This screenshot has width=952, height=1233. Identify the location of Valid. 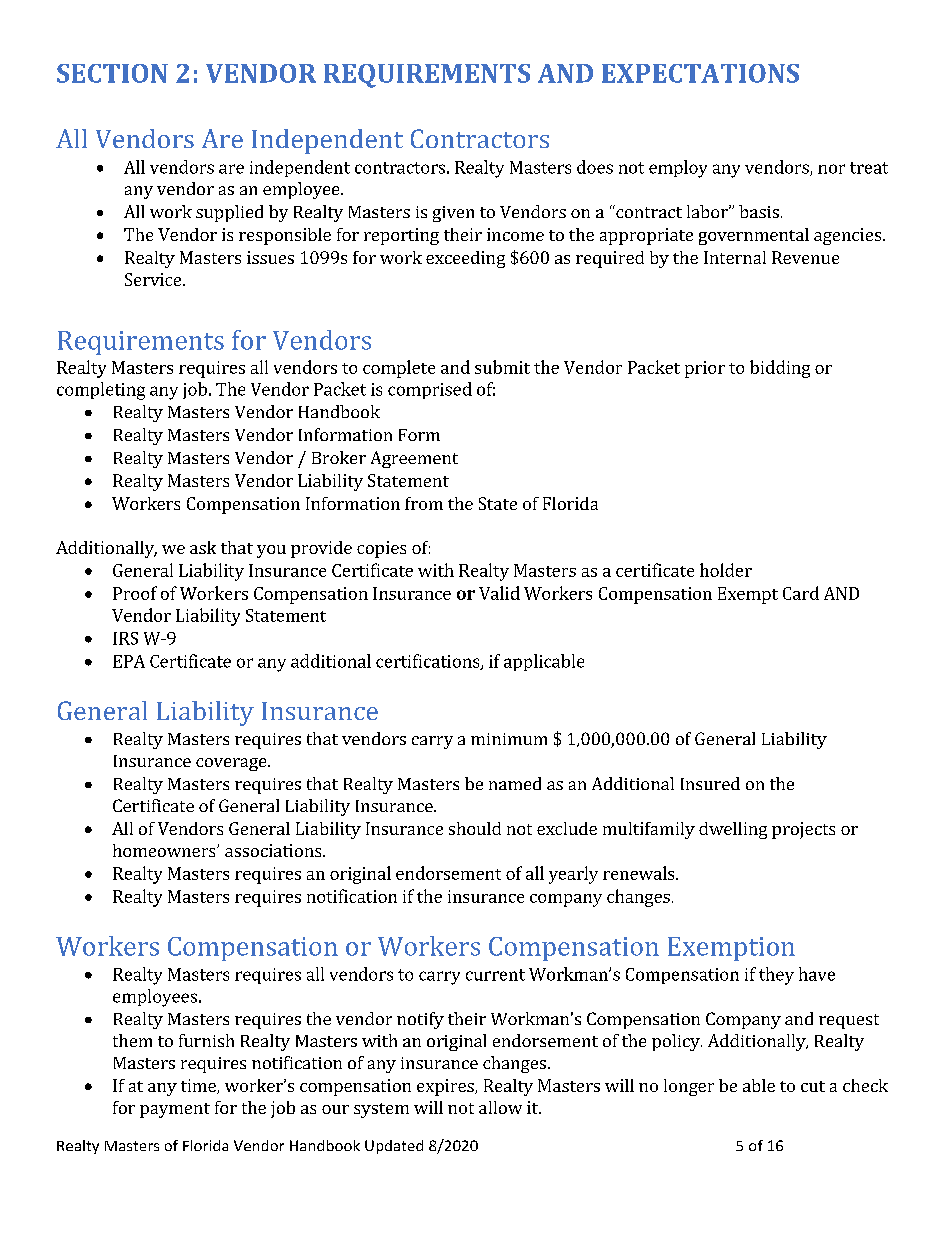
(499, 593).
